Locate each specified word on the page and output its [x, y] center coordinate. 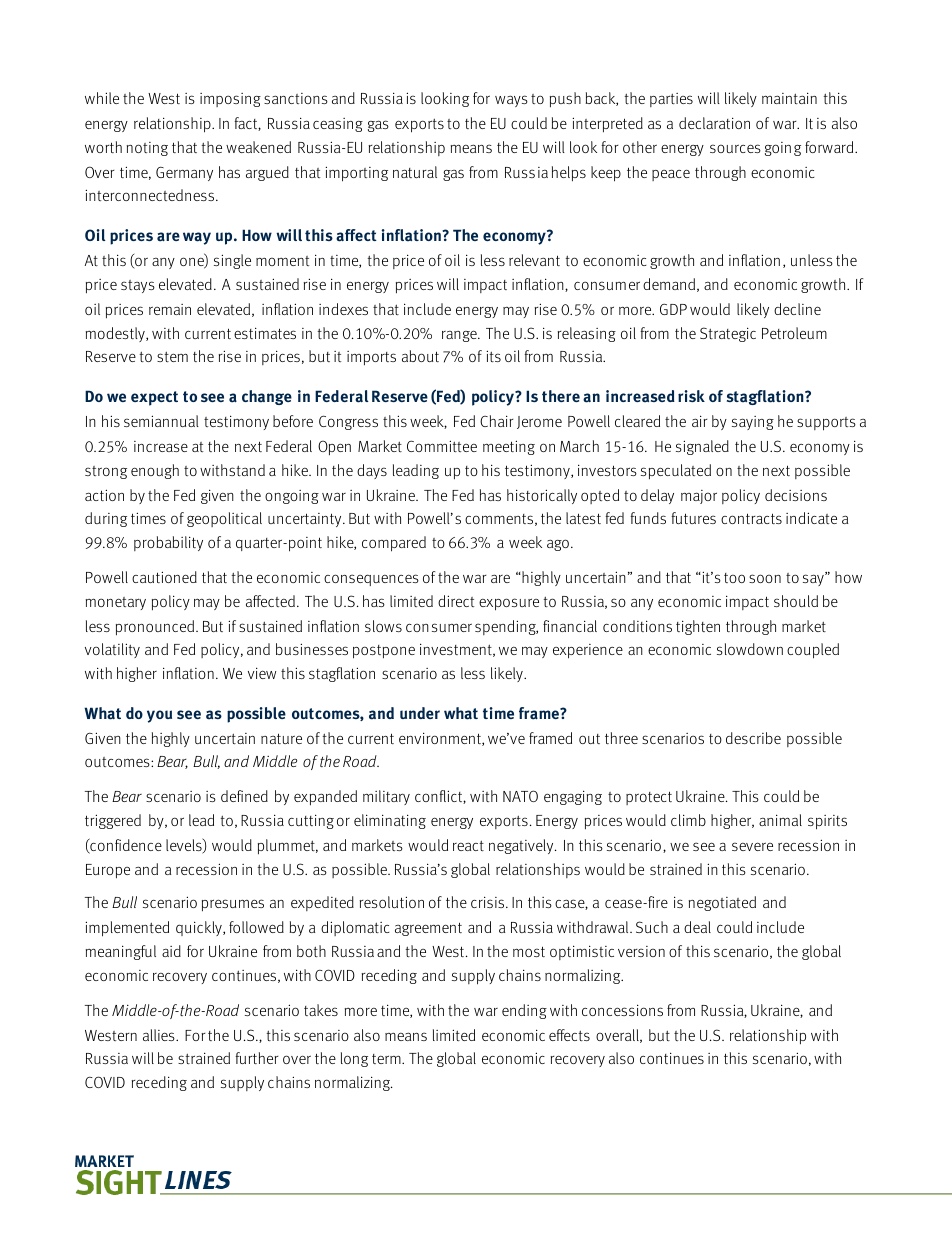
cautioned [164, 577]
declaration [714, 123]
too [734, 578]
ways [511, 101]
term [387, 1059]
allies [160, 1035]
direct [456, 601]
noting [147, 149]
